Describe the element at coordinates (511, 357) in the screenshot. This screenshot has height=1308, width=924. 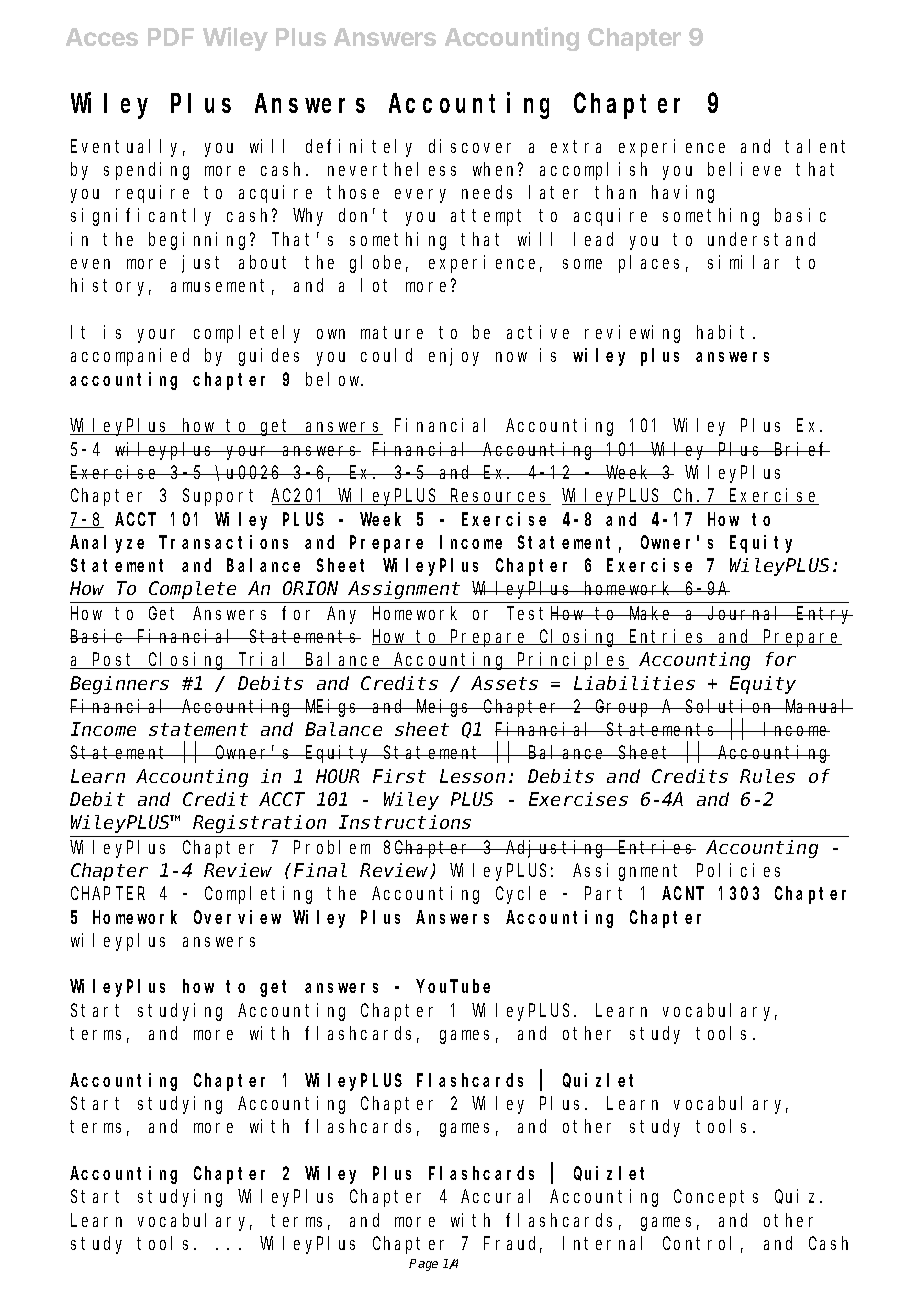
I see `now` at that location.
